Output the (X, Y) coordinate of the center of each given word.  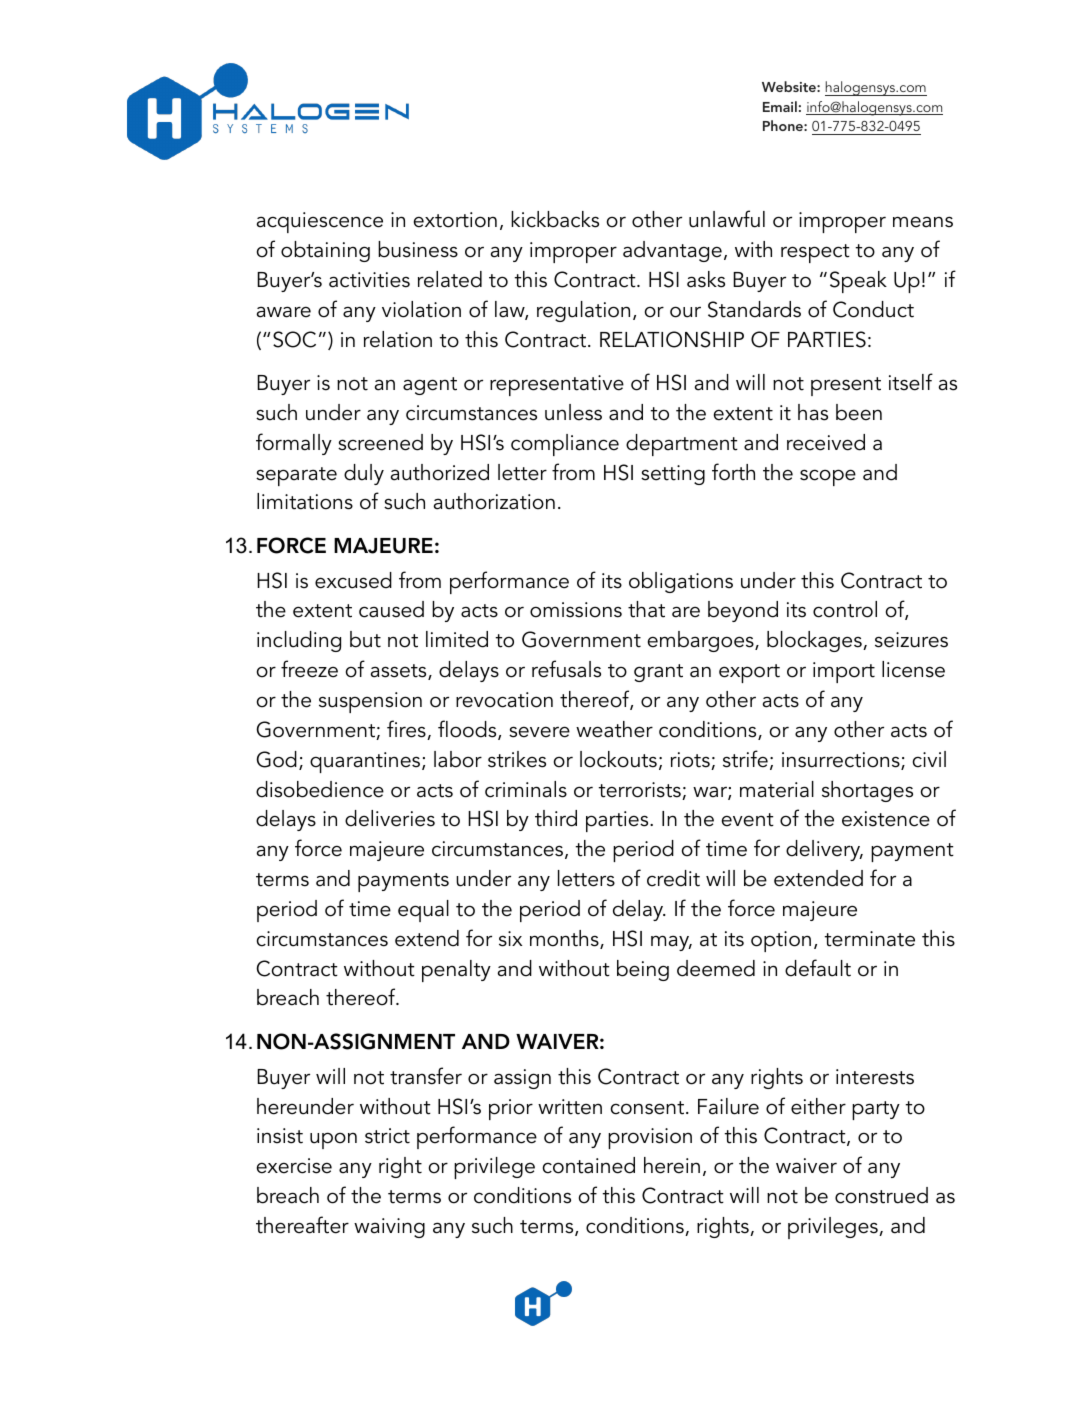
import (844, 672)
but (365, 639)
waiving (389, 1228)
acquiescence (320, 222)
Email (780, 106)
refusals (566, 669)
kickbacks (555, 219)
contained (589, 1165)
